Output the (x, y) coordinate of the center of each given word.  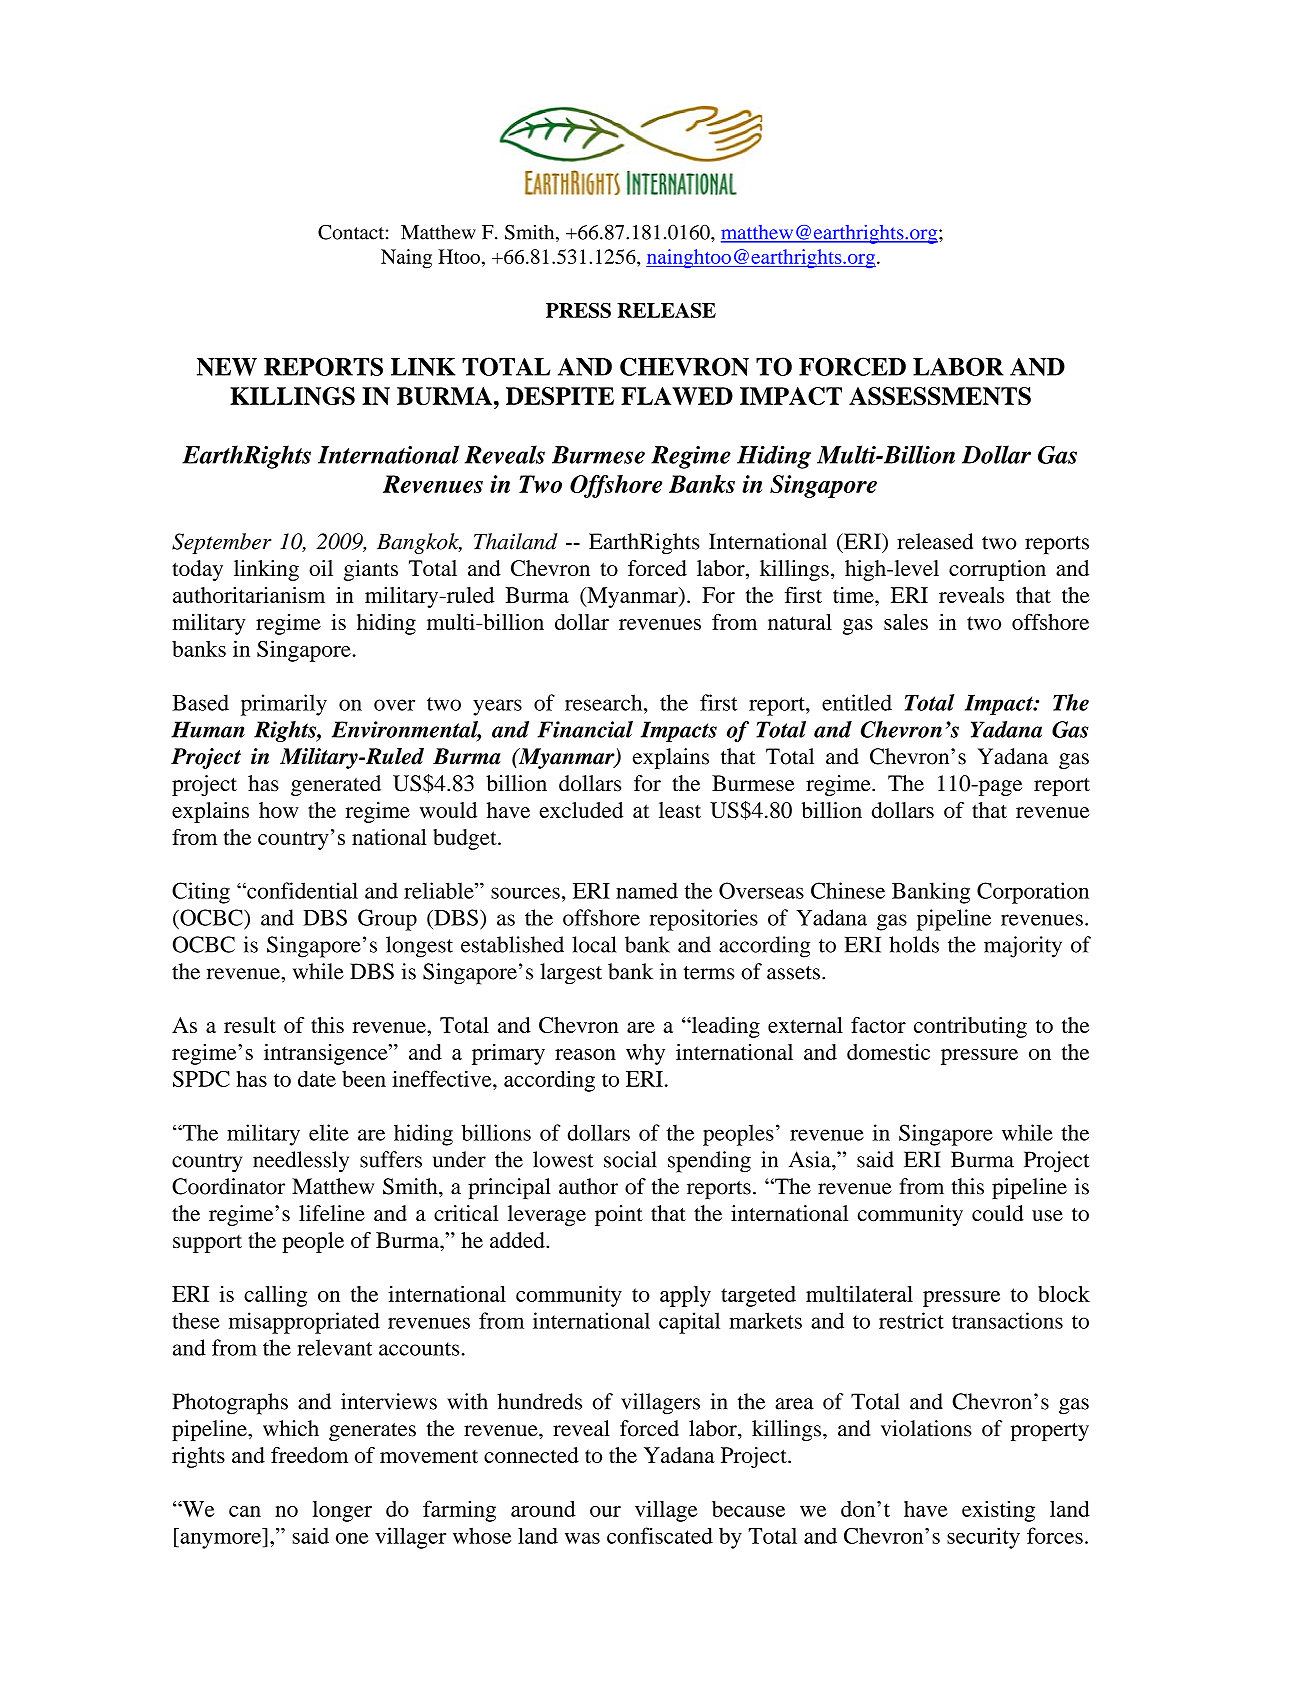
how (279, 810)
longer (342, 1511)
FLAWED (677, 396)
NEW (227, 367)
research (605, 702)
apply (685, 1296)
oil (321, 568)
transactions (1007, 1320)
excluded (581, 810)
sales (906, 622)
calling (275, 1296)
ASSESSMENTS (940, 396)
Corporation (1033, 893)
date (317, 1079)
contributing (970, 1027)
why (645, 1054)
